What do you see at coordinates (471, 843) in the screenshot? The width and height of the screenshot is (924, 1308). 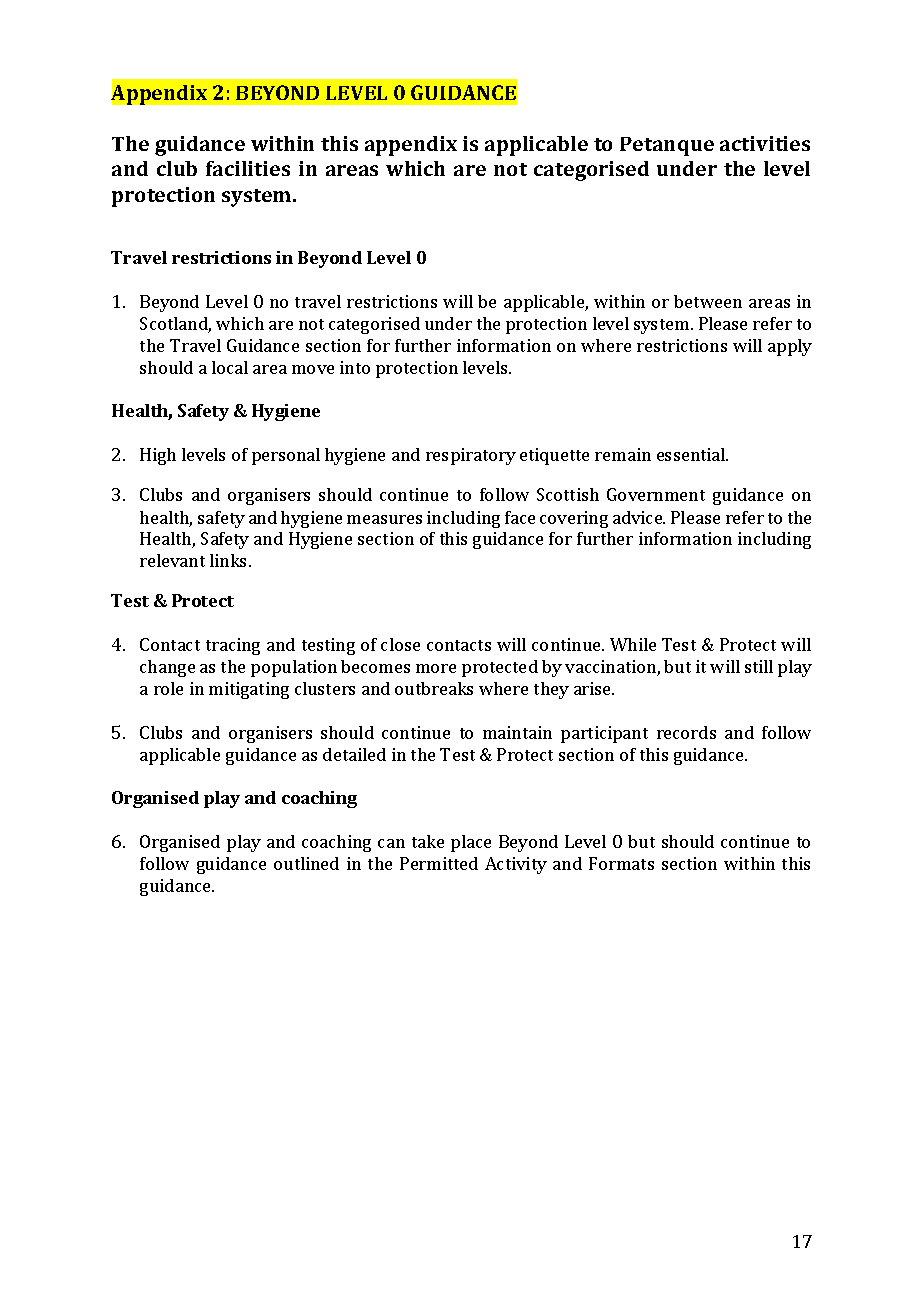 I see `place` at bounding box center [471, 843].
